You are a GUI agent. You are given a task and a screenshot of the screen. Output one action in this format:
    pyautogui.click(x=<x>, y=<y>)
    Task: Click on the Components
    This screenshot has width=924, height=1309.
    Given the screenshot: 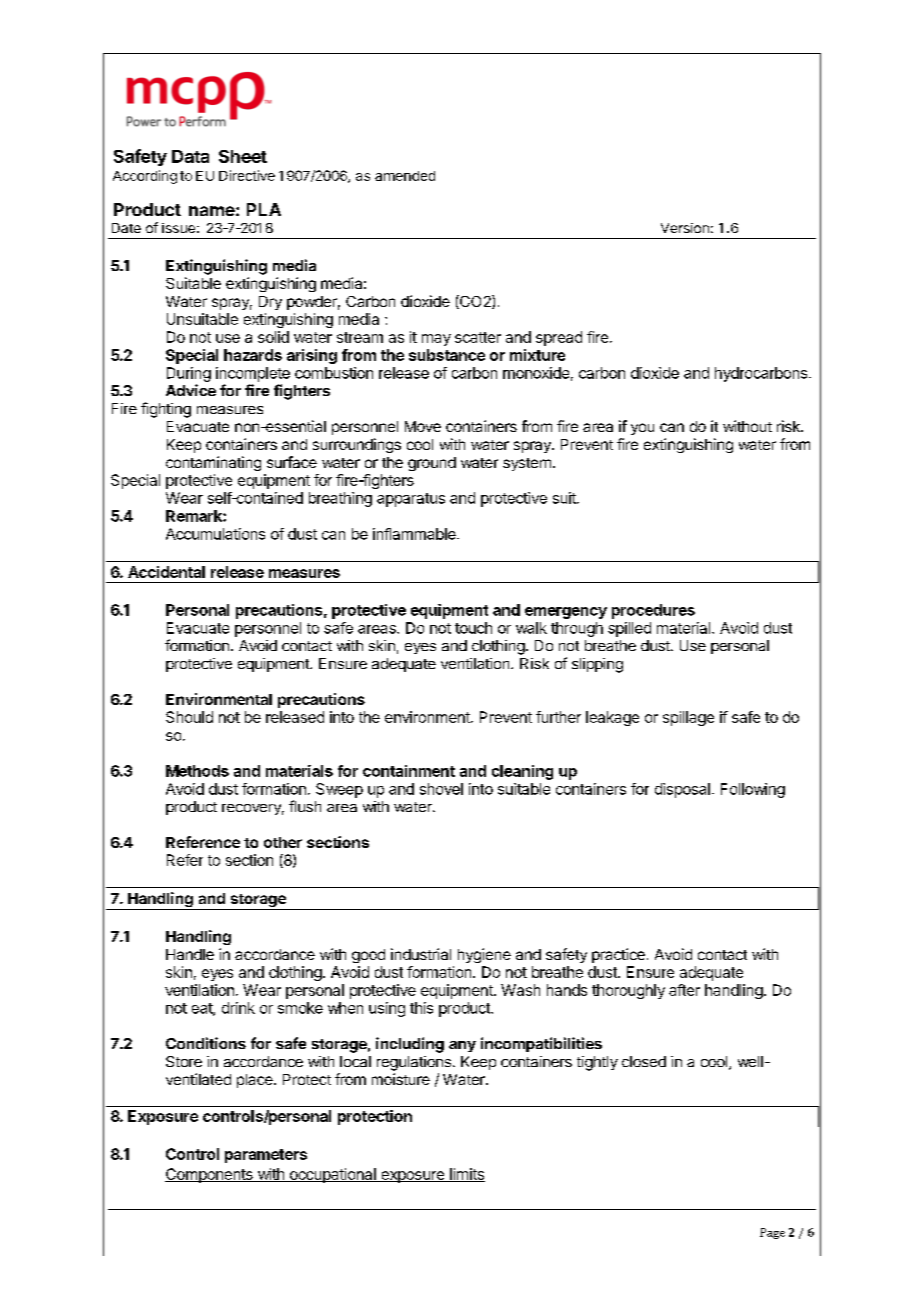 What is the action you would take?
    pyautogui.click(x=210, y=1175)
